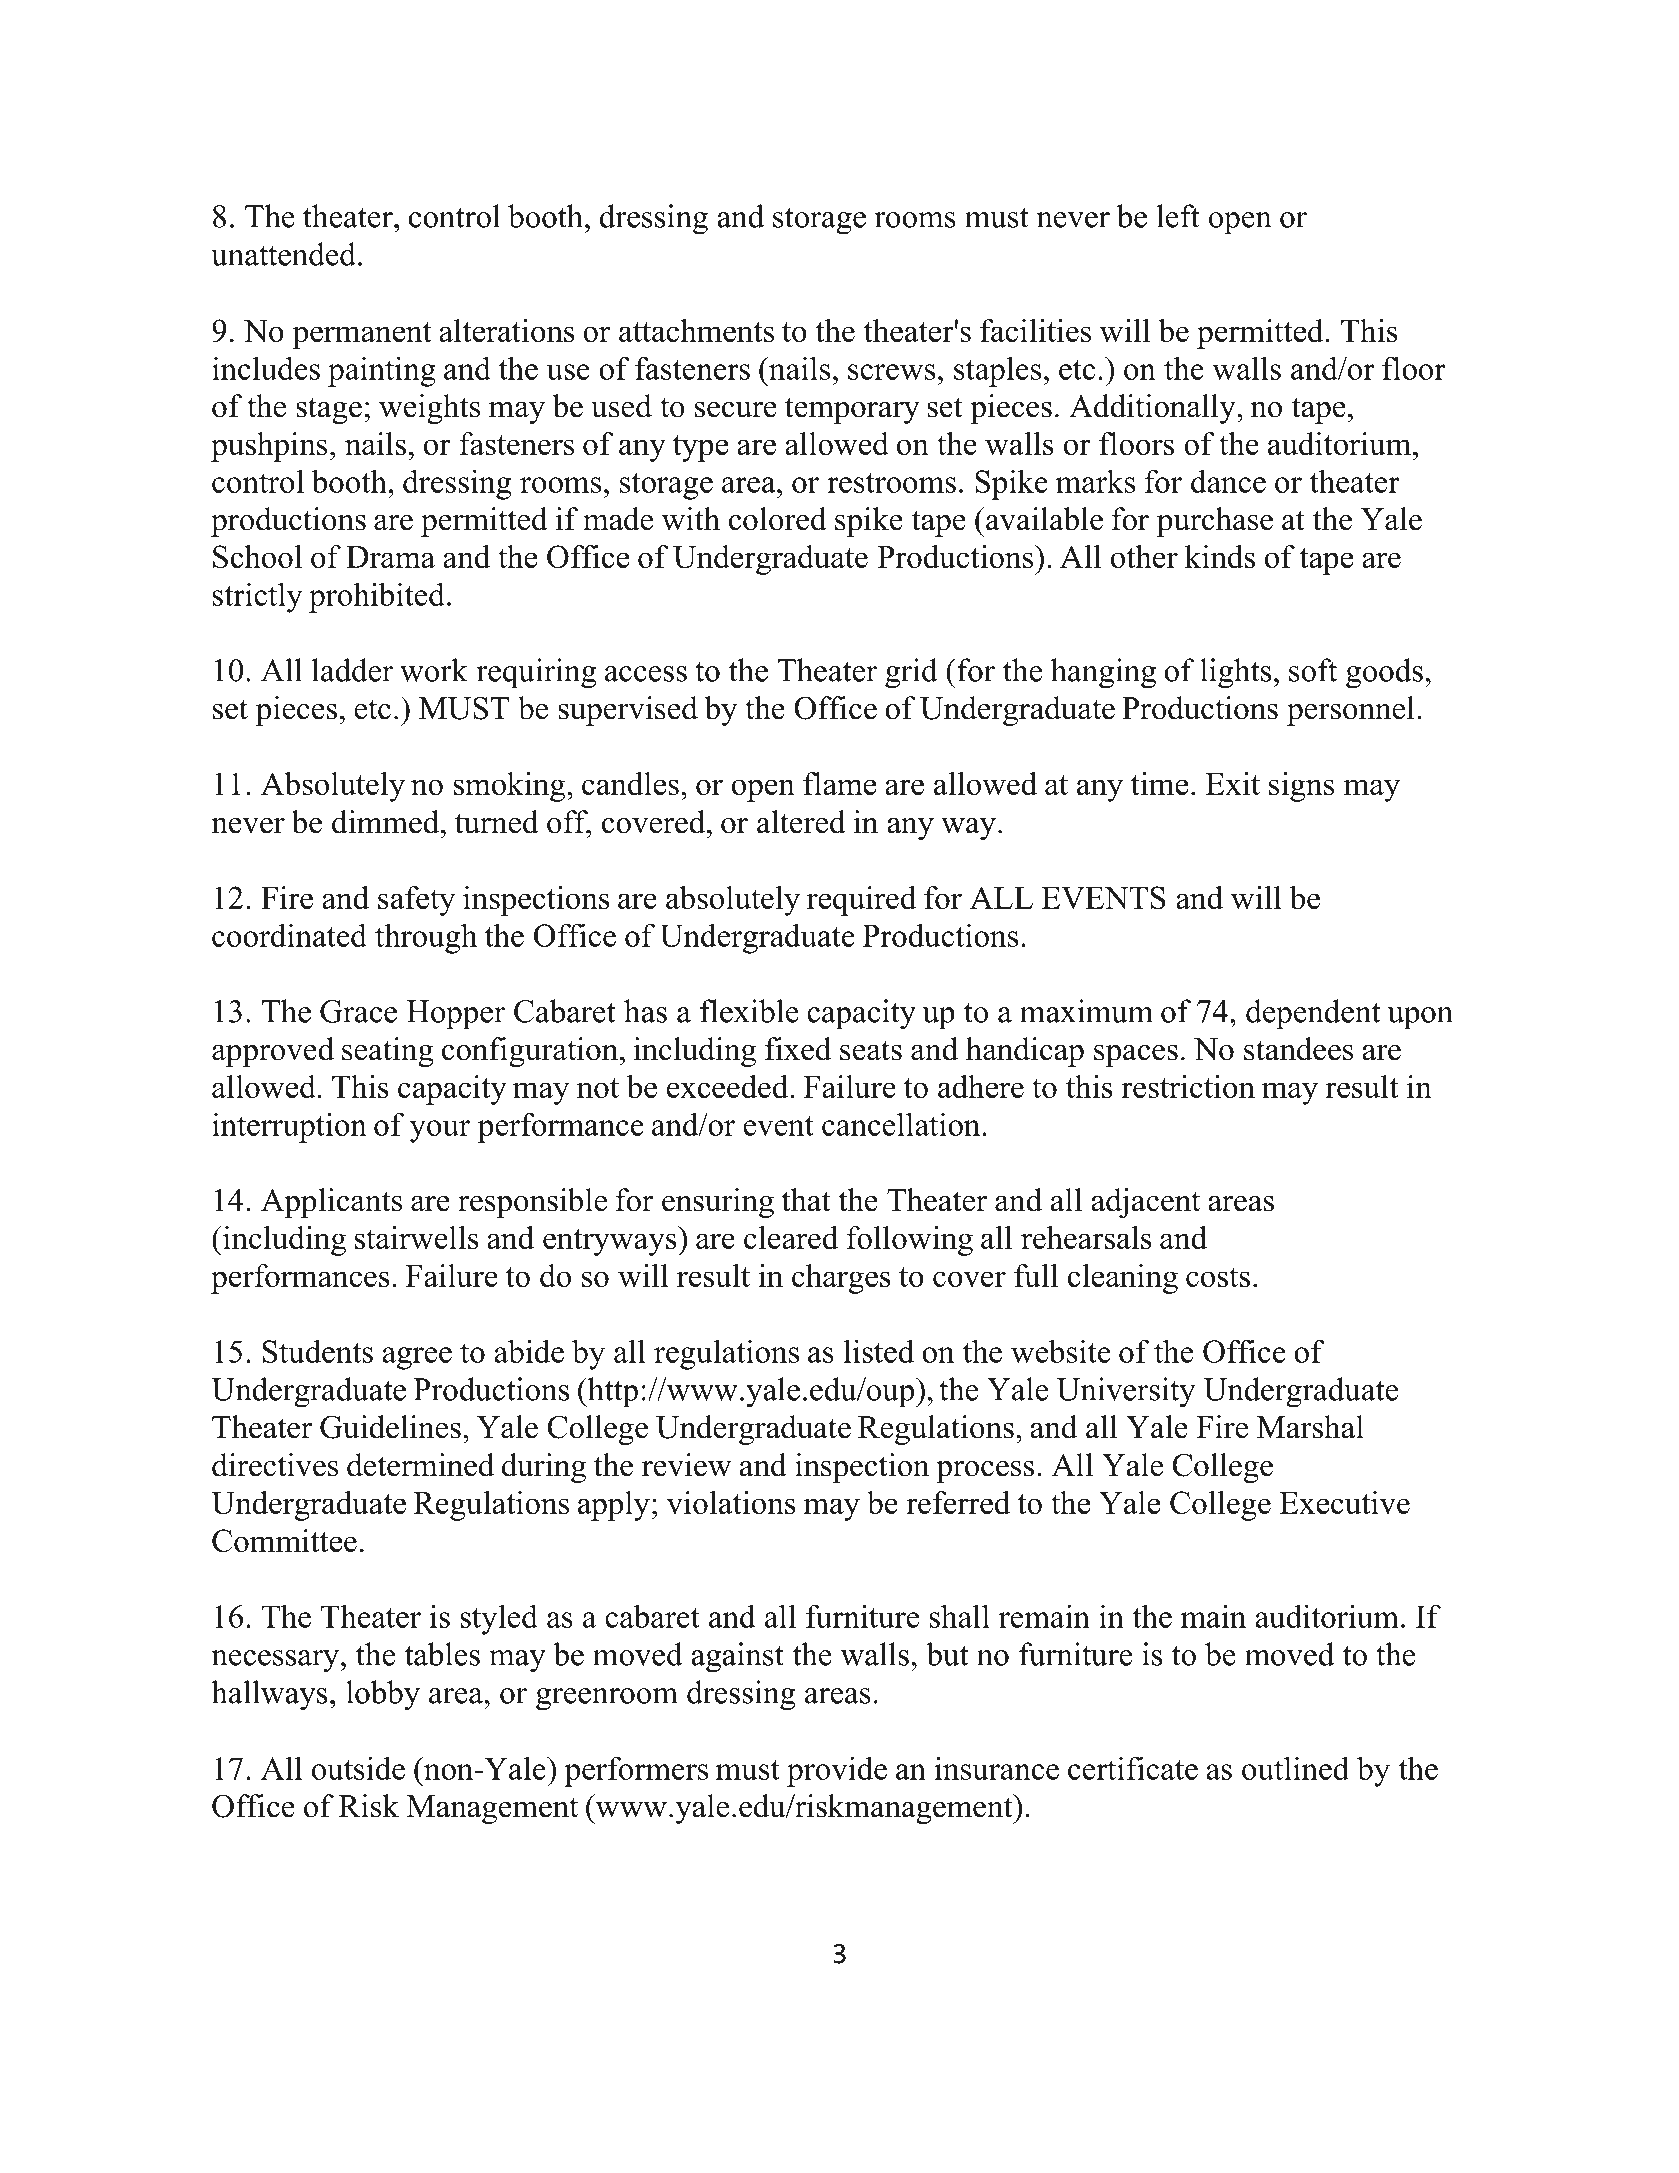 The image size is (1679, 2173). I want to click on restriction, so click(1188, 1086).
